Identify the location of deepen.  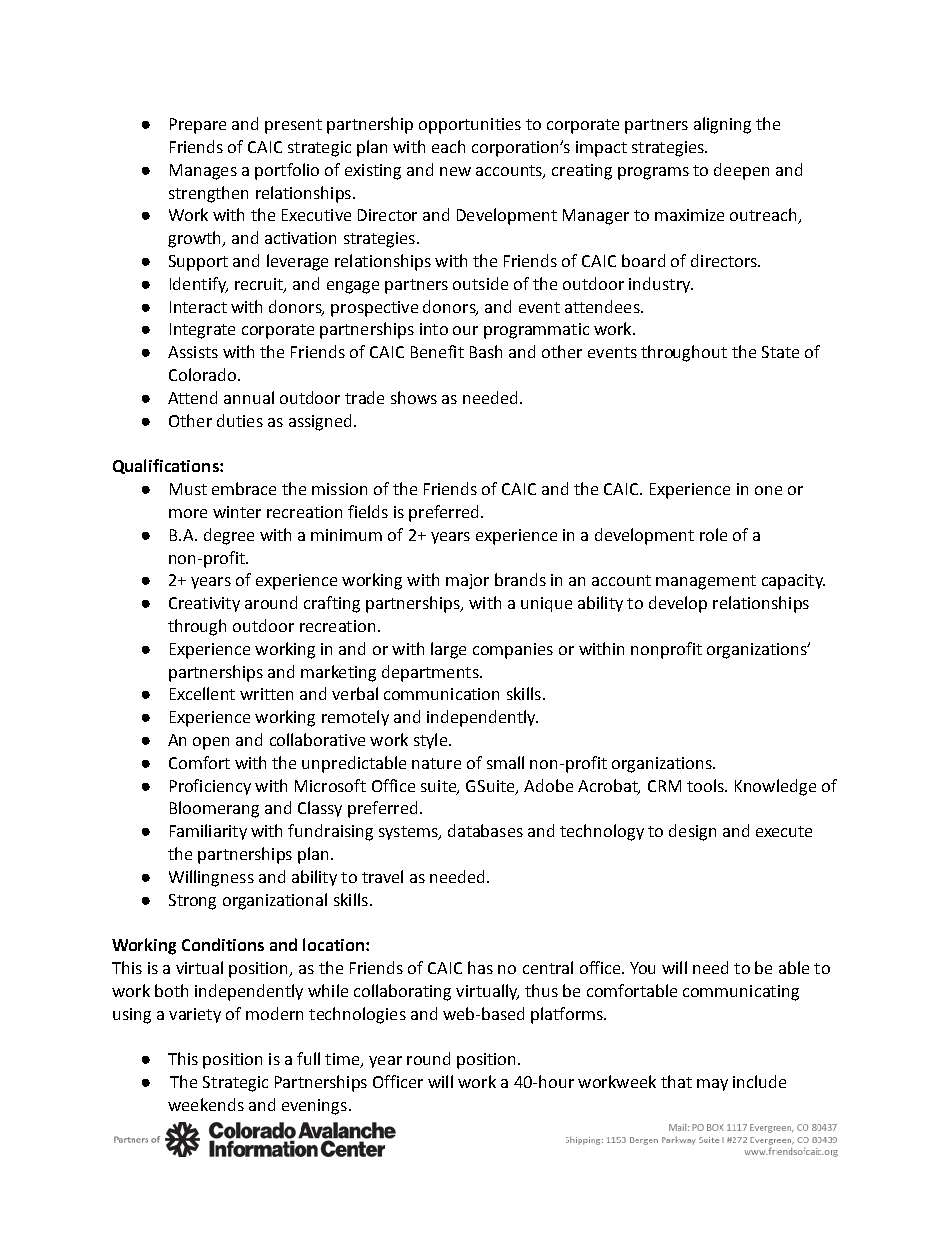
(741, 171).
